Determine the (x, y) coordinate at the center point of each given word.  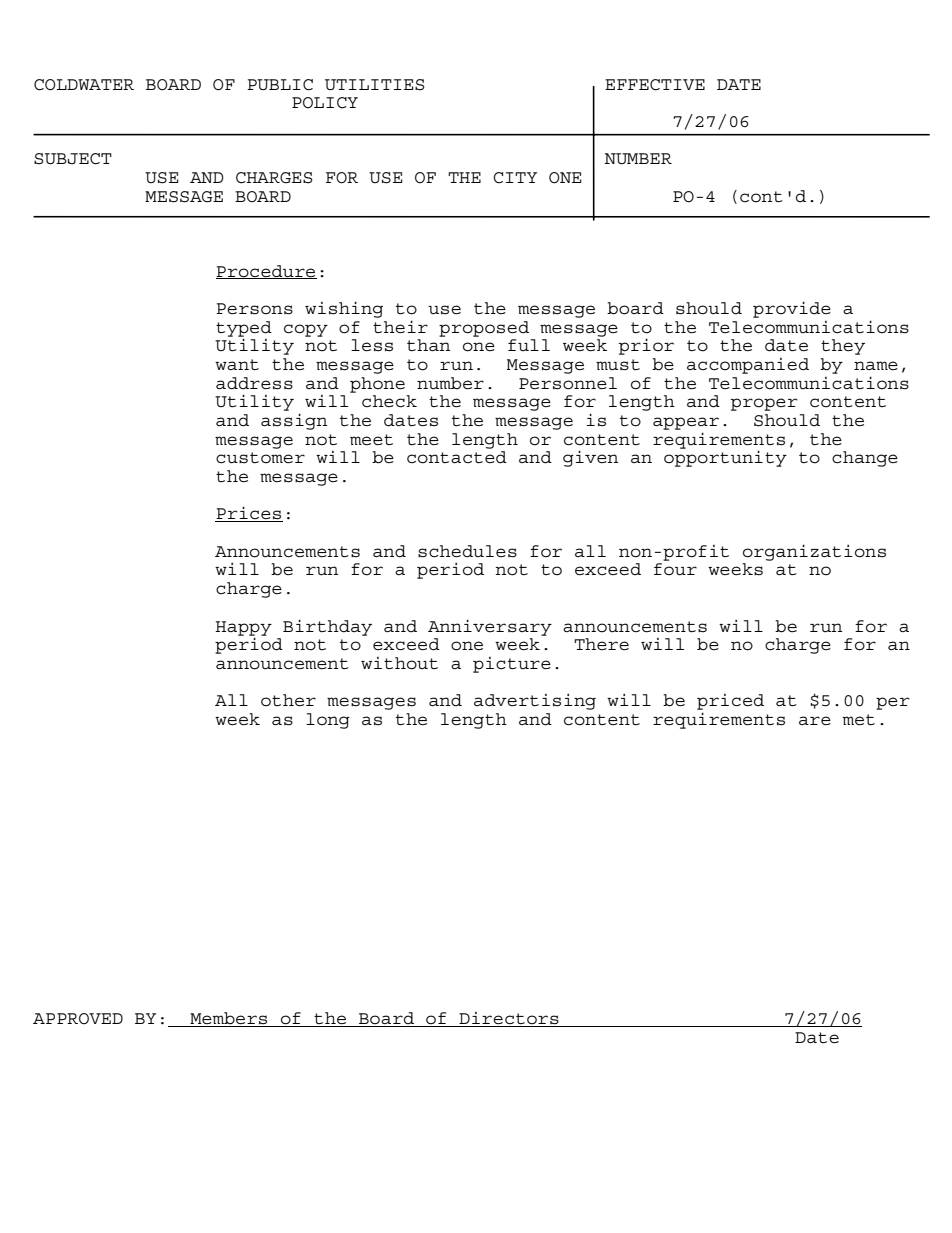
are (815, 721)
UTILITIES (374, 85)
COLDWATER (84, 85)
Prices (249, 514)
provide (792, 309)
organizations (814, 552)
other (288, 700)
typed (244, 330)
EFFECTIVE (655, 85)
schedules (467, 551)
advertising (535, 701)
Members (229, 1019)
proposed (484, 329)
